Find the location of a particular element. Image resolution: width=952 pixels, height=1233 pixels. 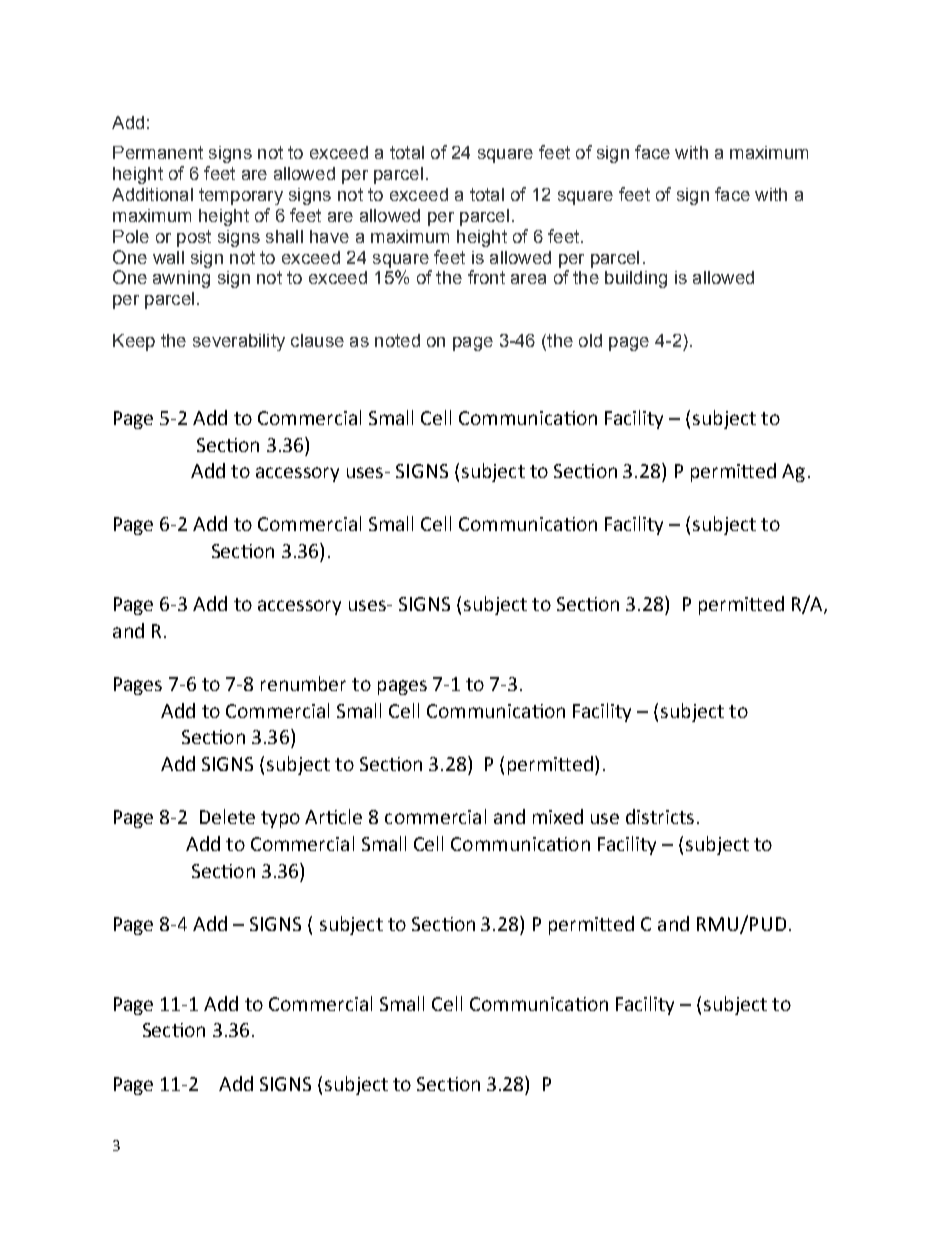

Permanent is located at coordinates (158, 152).
